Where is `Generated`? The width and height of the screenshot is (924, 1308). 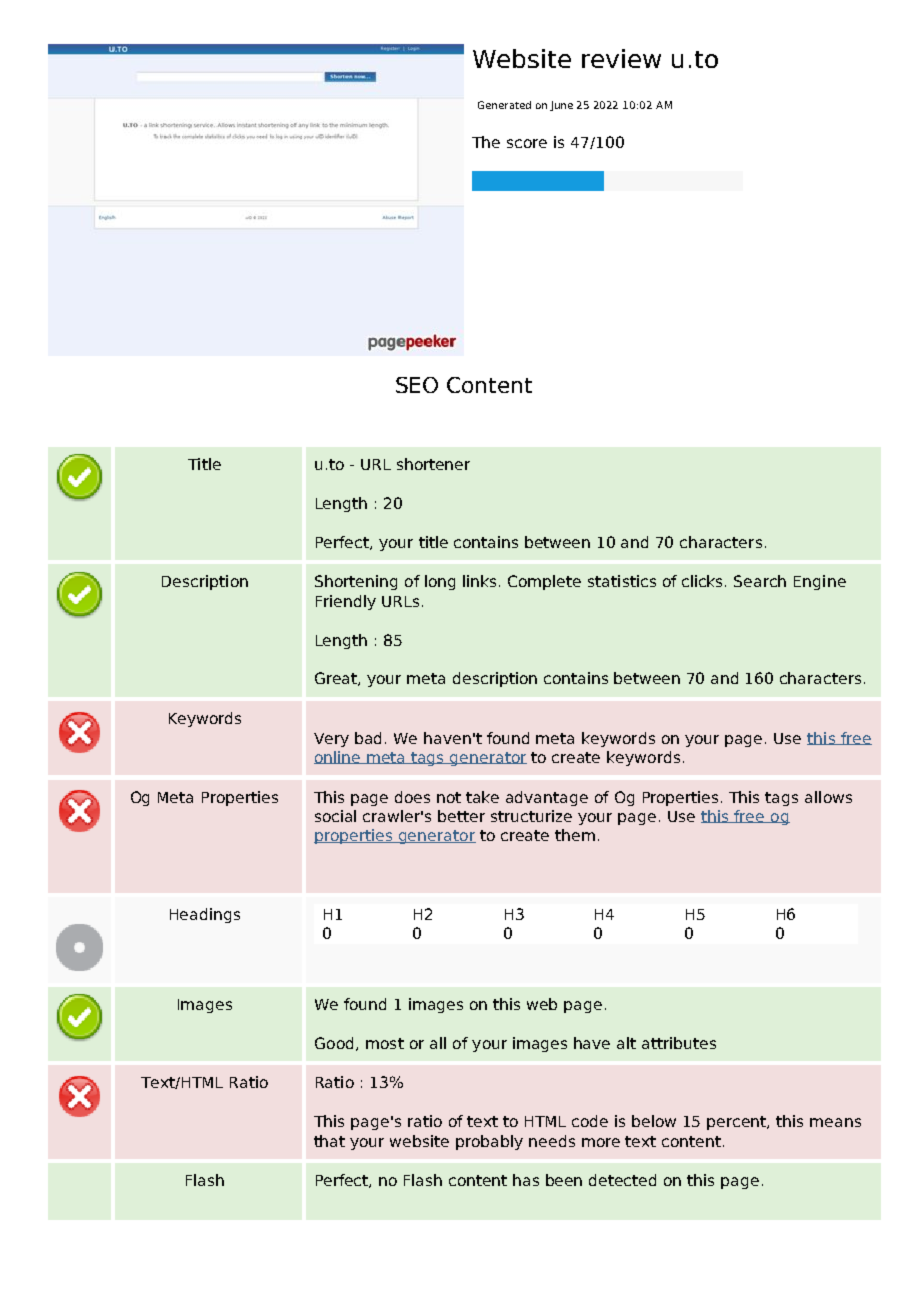
Generated is located at coordinates (504, 105).
